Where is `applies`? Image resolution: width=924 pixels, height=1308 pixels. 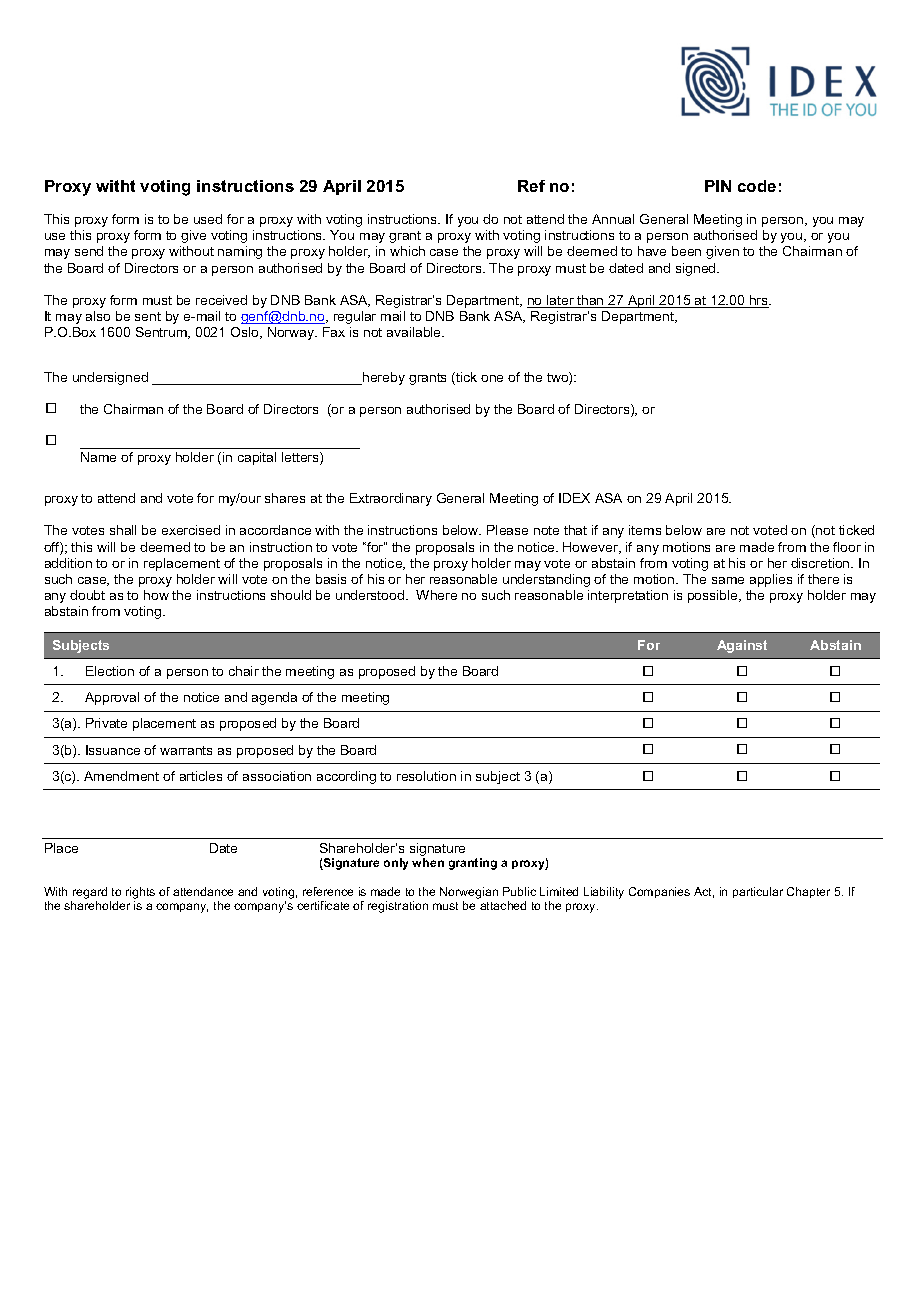 applies is located at coordinates (771, 580).
